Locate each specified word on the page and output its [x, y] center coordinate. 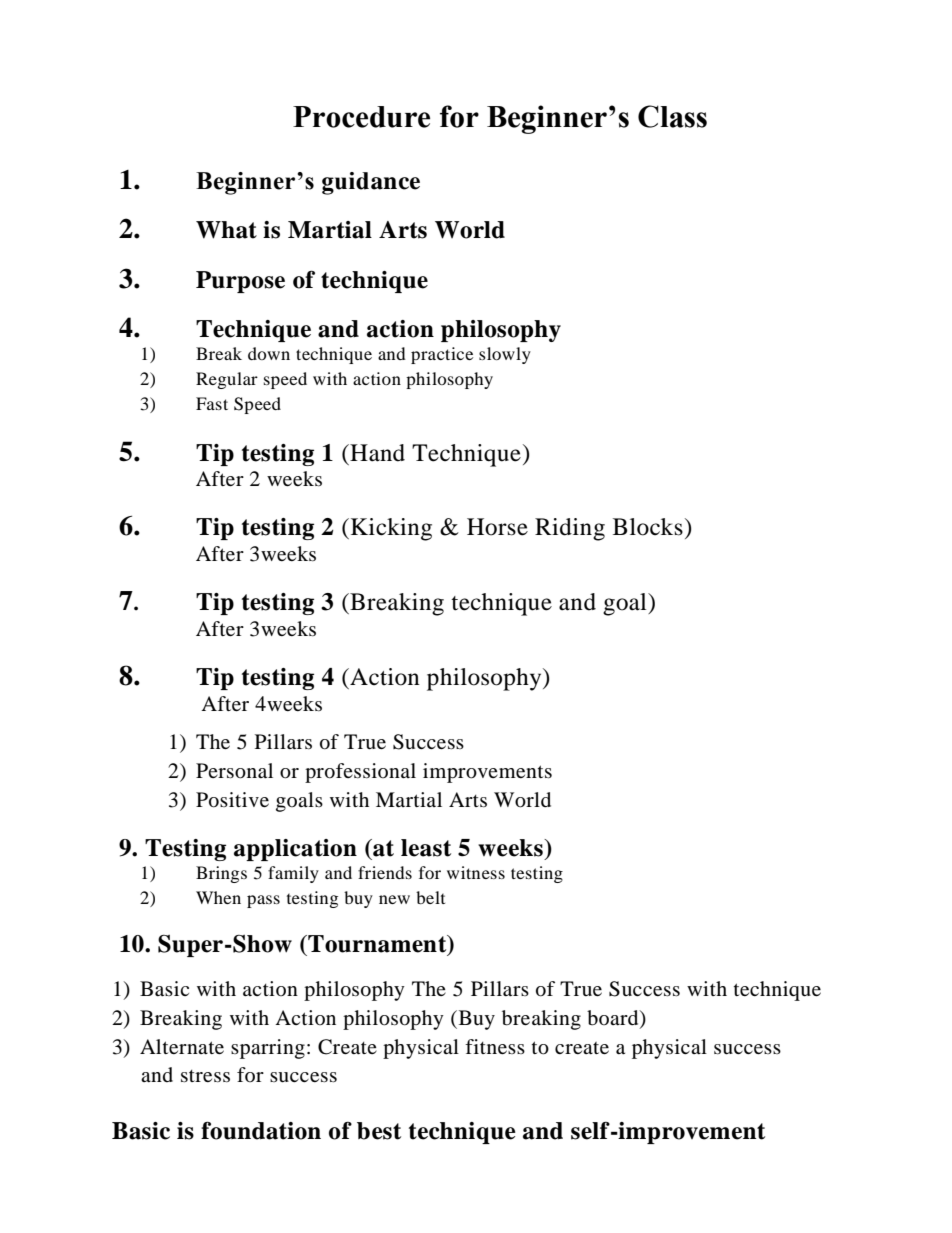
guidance [371, 183]
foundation [261, 1130]
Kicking [391, 529]
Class [672, 116]
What [226, 230]
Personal [234, 771]
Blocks [648, 527]
